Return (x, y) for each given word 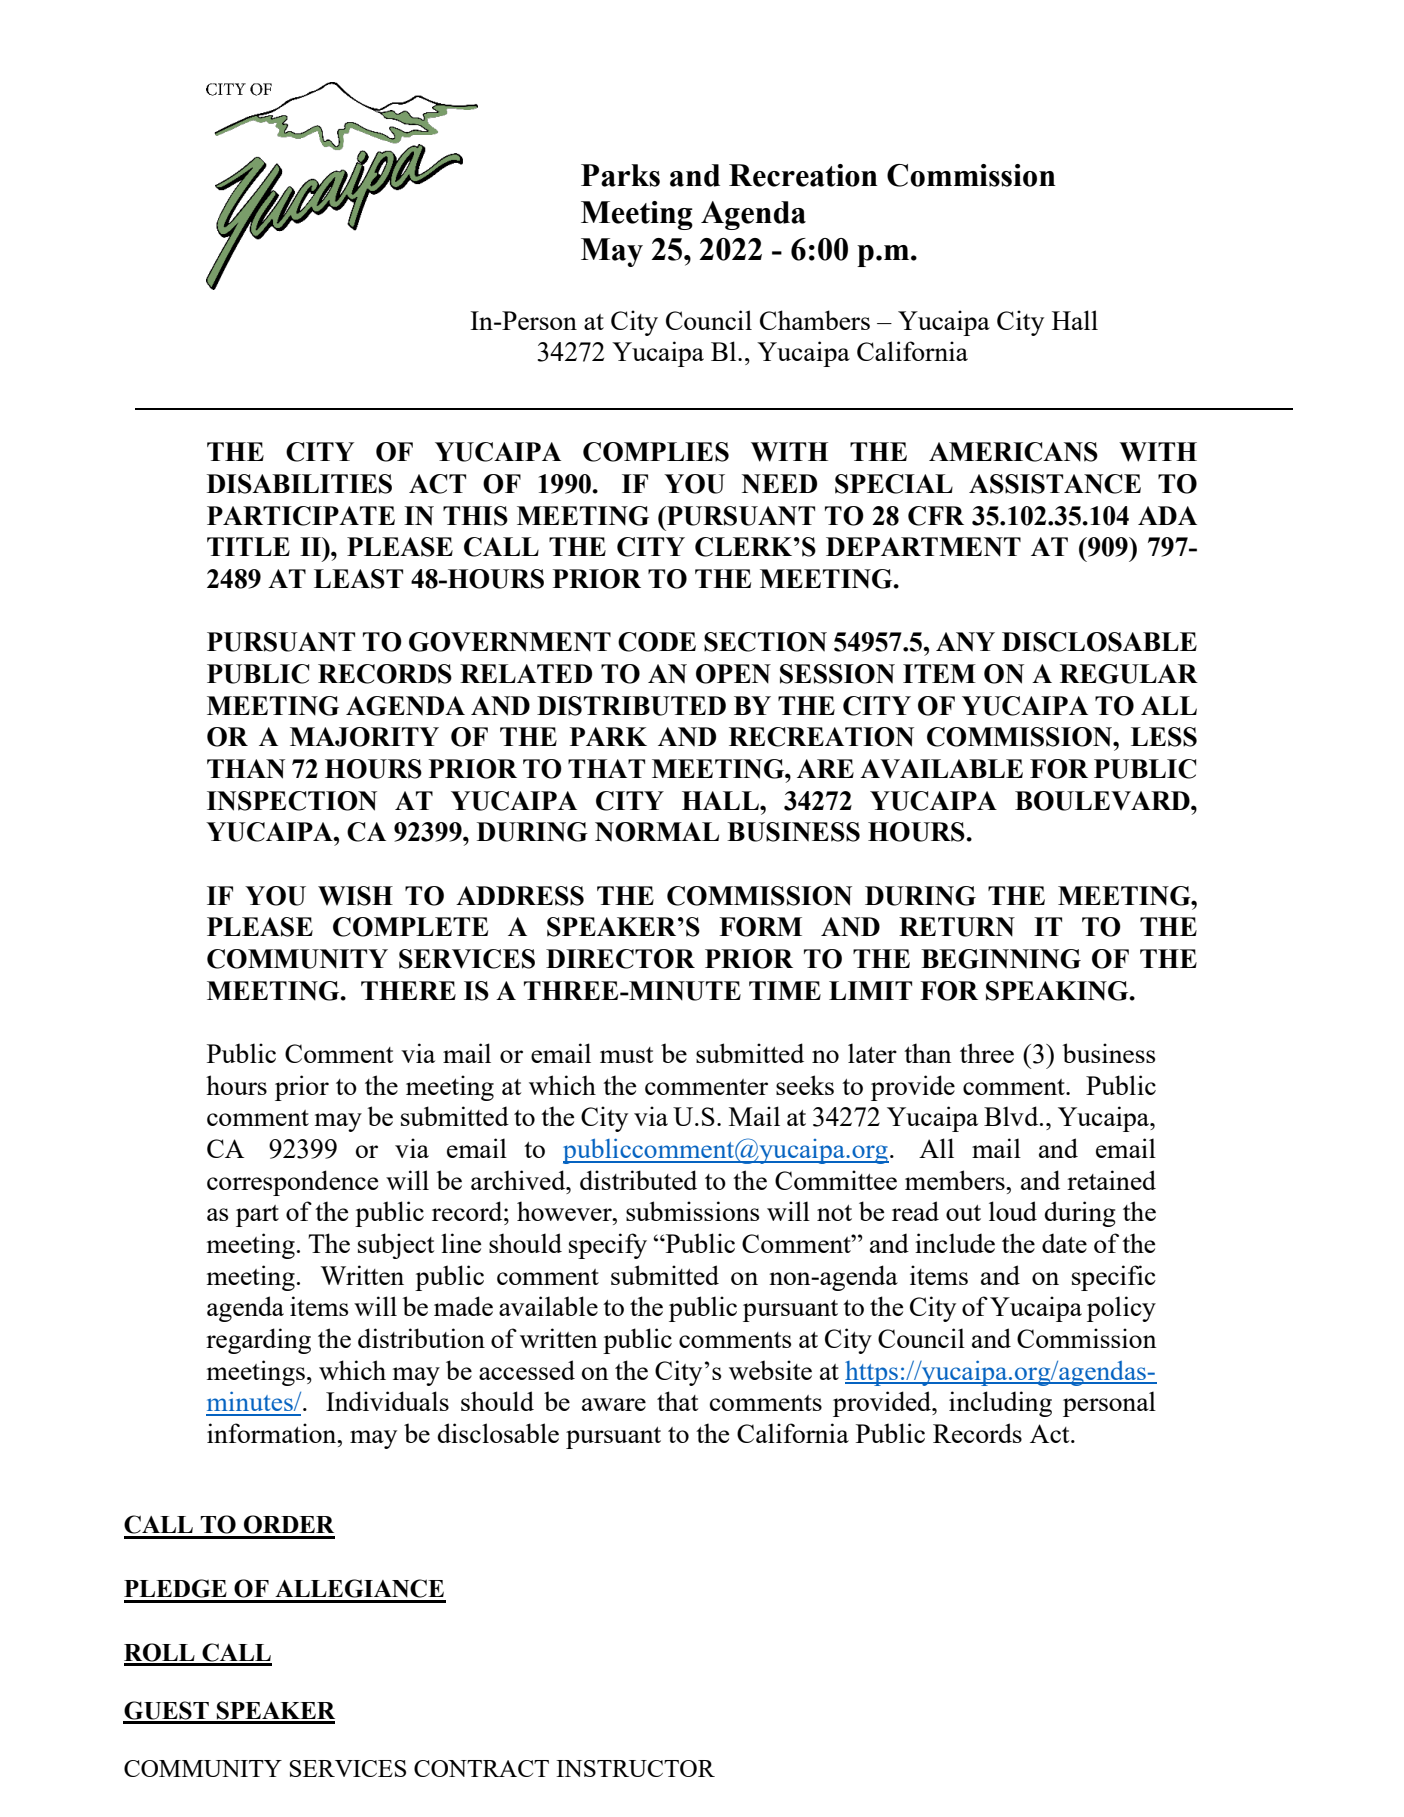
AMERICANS (1013, 452)
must (627, 1055)
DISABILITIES (299, 484)
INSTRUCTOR (635, 1768)
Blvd (1012, 1116)
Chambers (815, 320)
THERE (408, 990)
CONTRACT (481, 1768)
